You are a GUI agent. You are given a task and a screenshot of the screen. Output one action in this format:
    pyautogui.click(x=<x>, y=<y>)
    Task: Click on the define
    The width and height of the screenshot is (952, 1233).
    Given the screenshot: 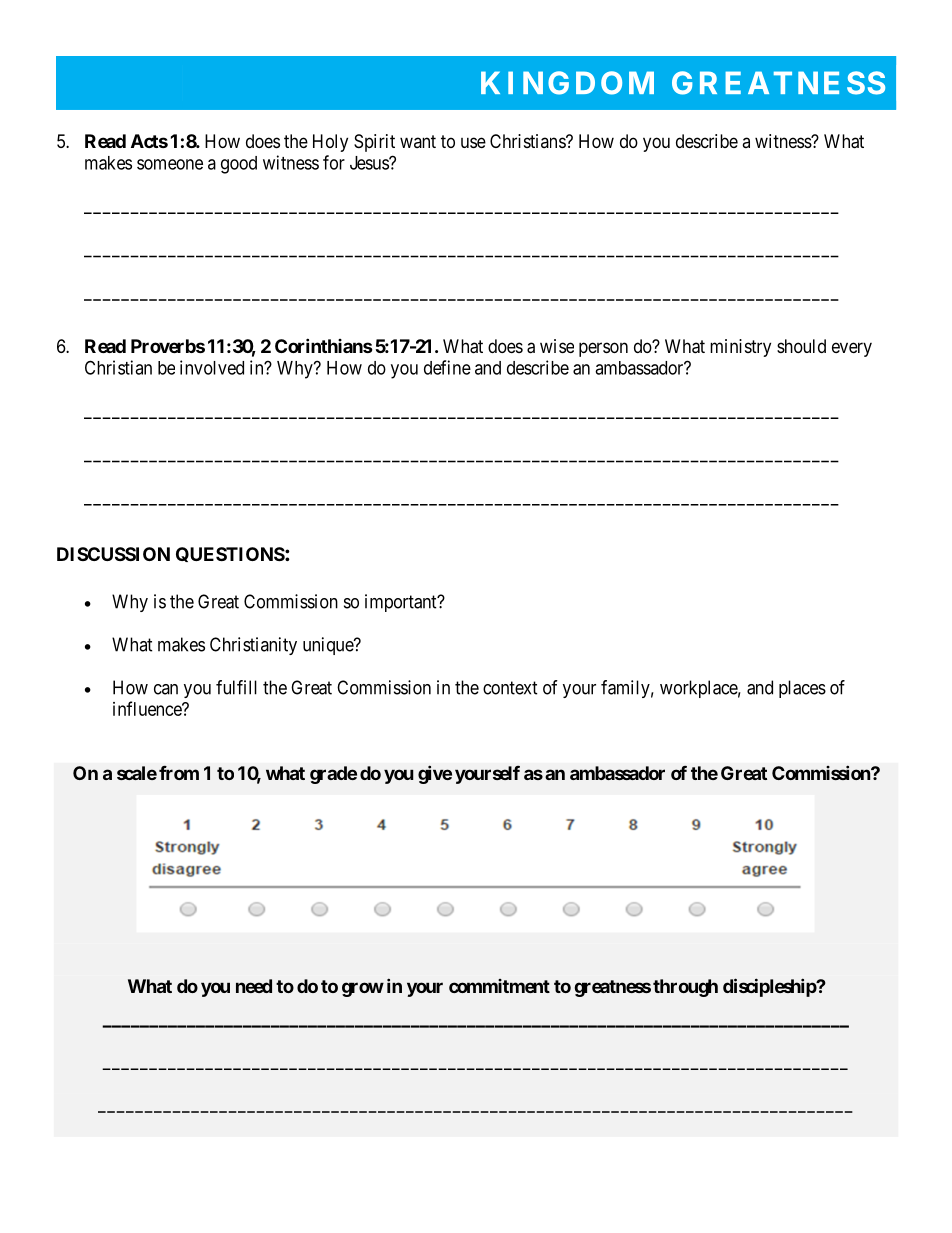 What is the action you would take?
    pyautogui.click(x=447, y=367)
